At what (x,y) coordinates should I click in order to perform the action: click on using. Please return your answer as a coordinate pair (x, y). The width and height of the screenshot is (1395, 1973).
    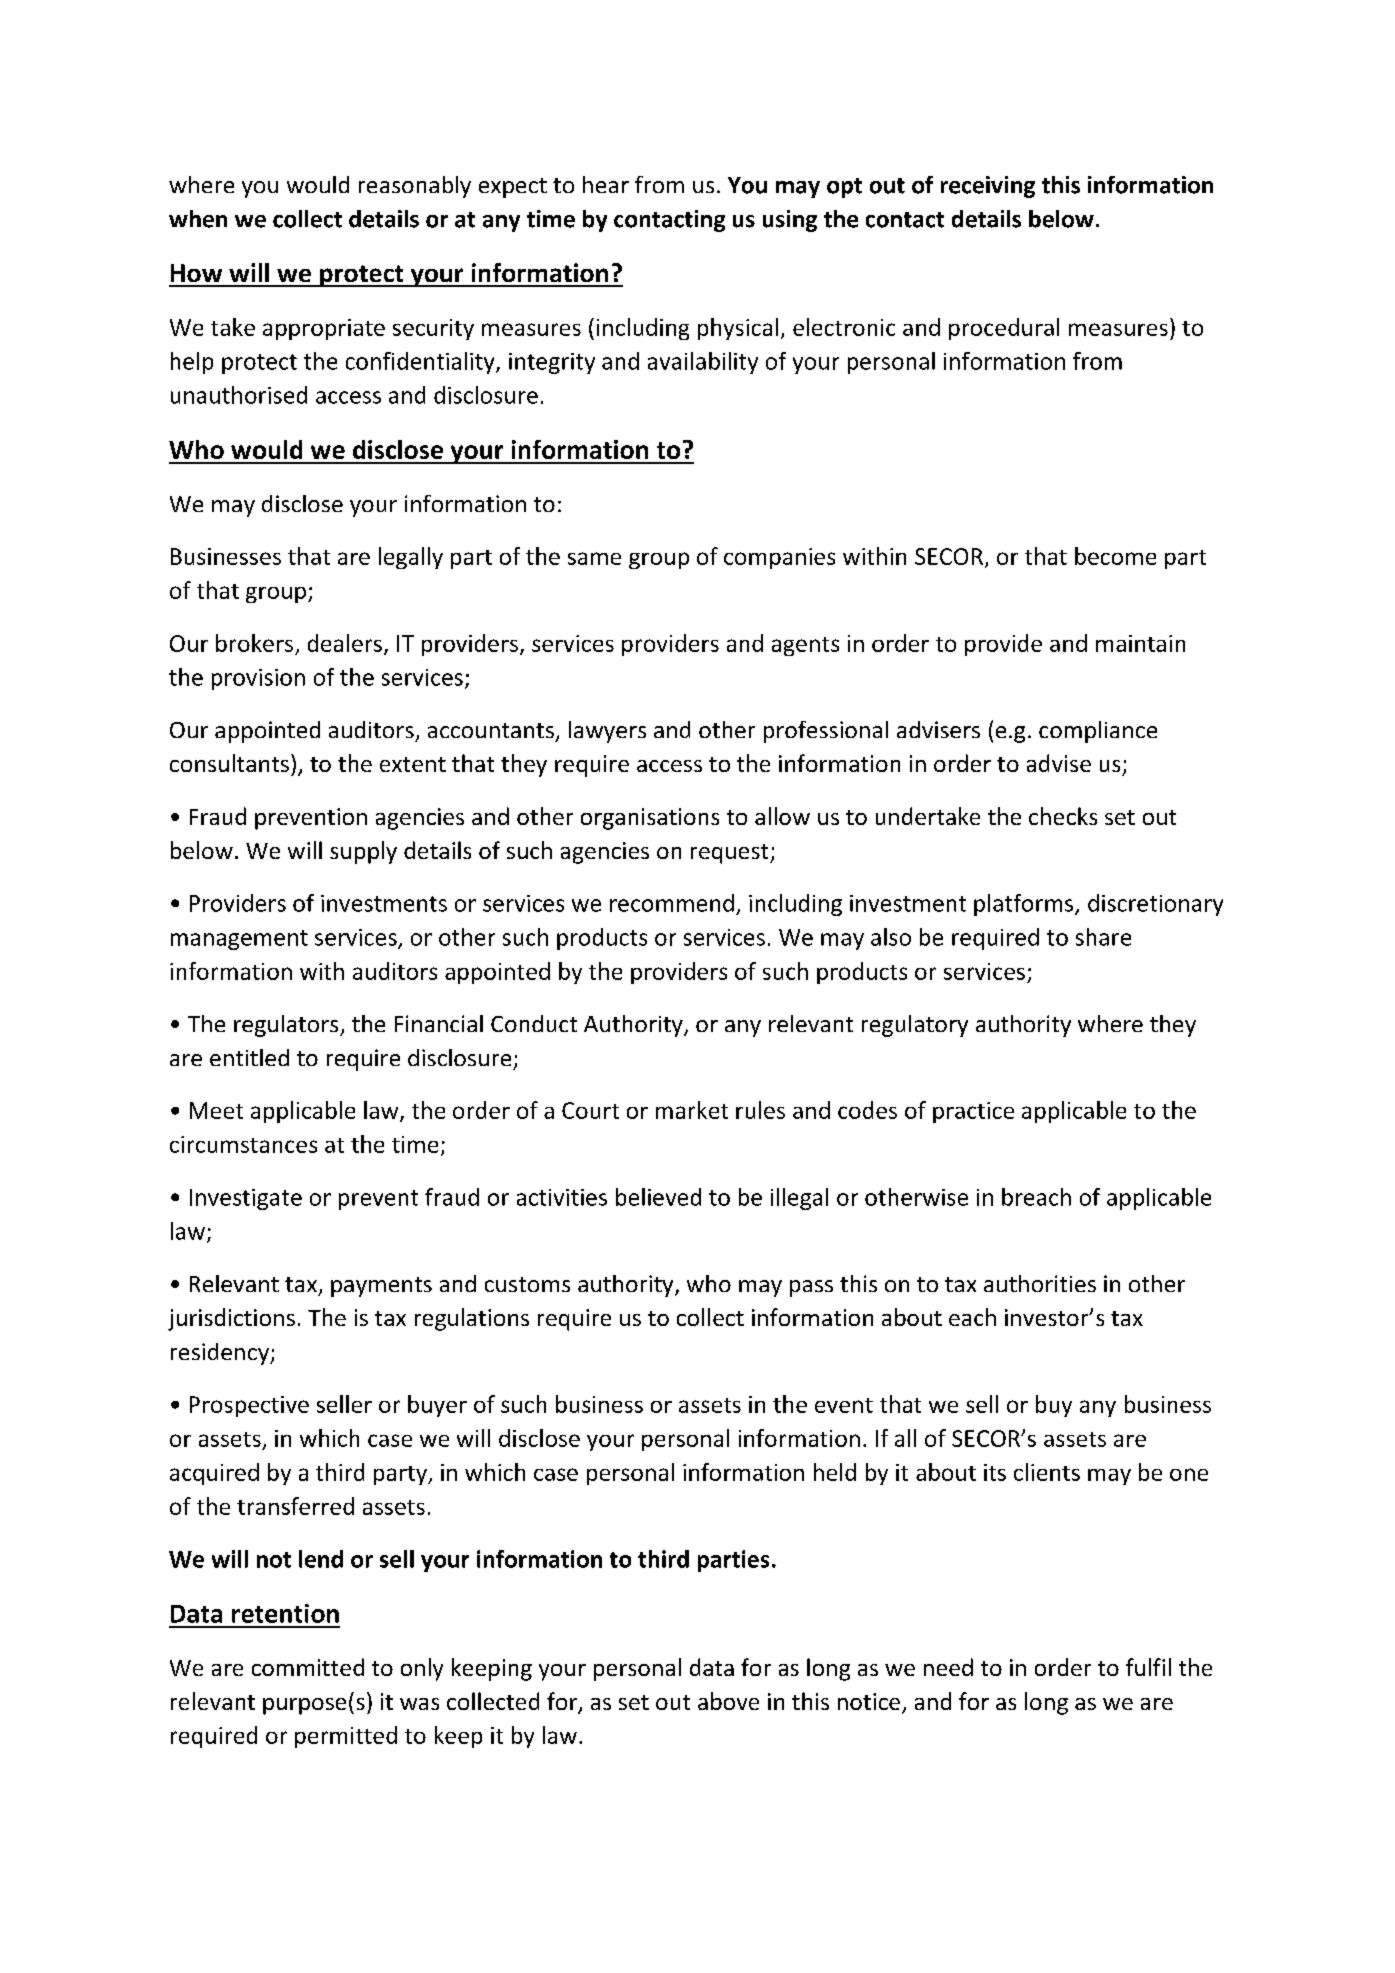
    Looking at the image, I should click on (790, 221).
